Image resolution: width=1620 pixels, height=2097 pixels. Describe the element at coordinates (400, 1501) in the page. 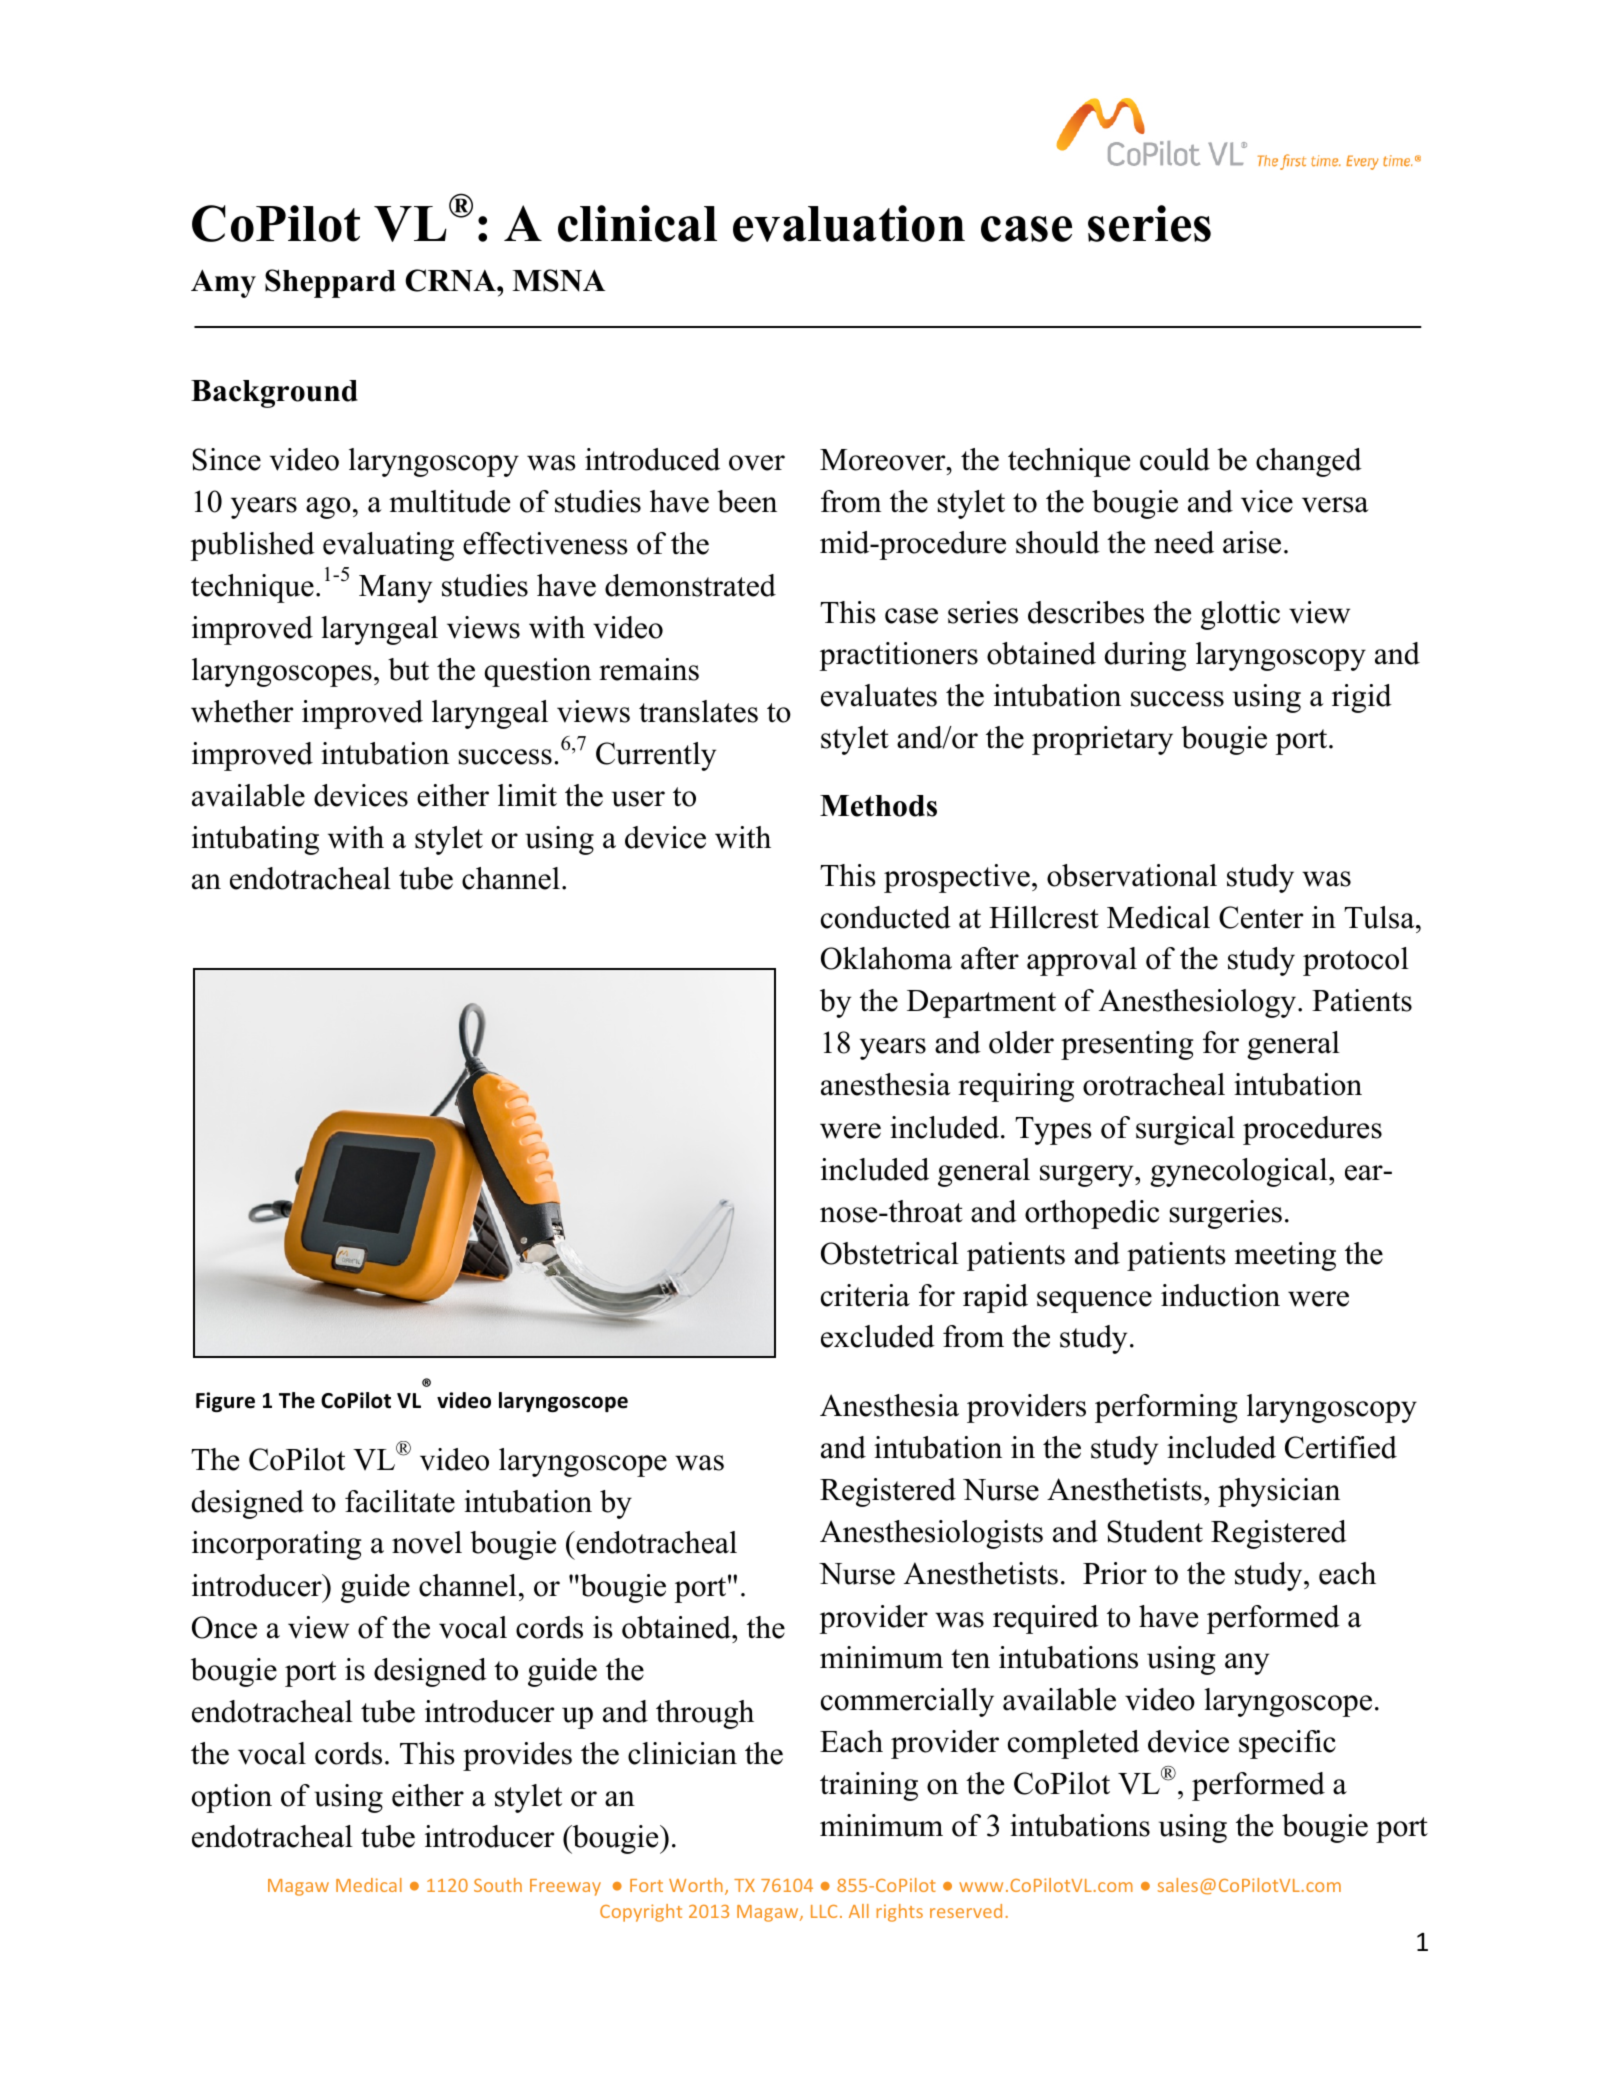

I see `facilitate` at that location.
